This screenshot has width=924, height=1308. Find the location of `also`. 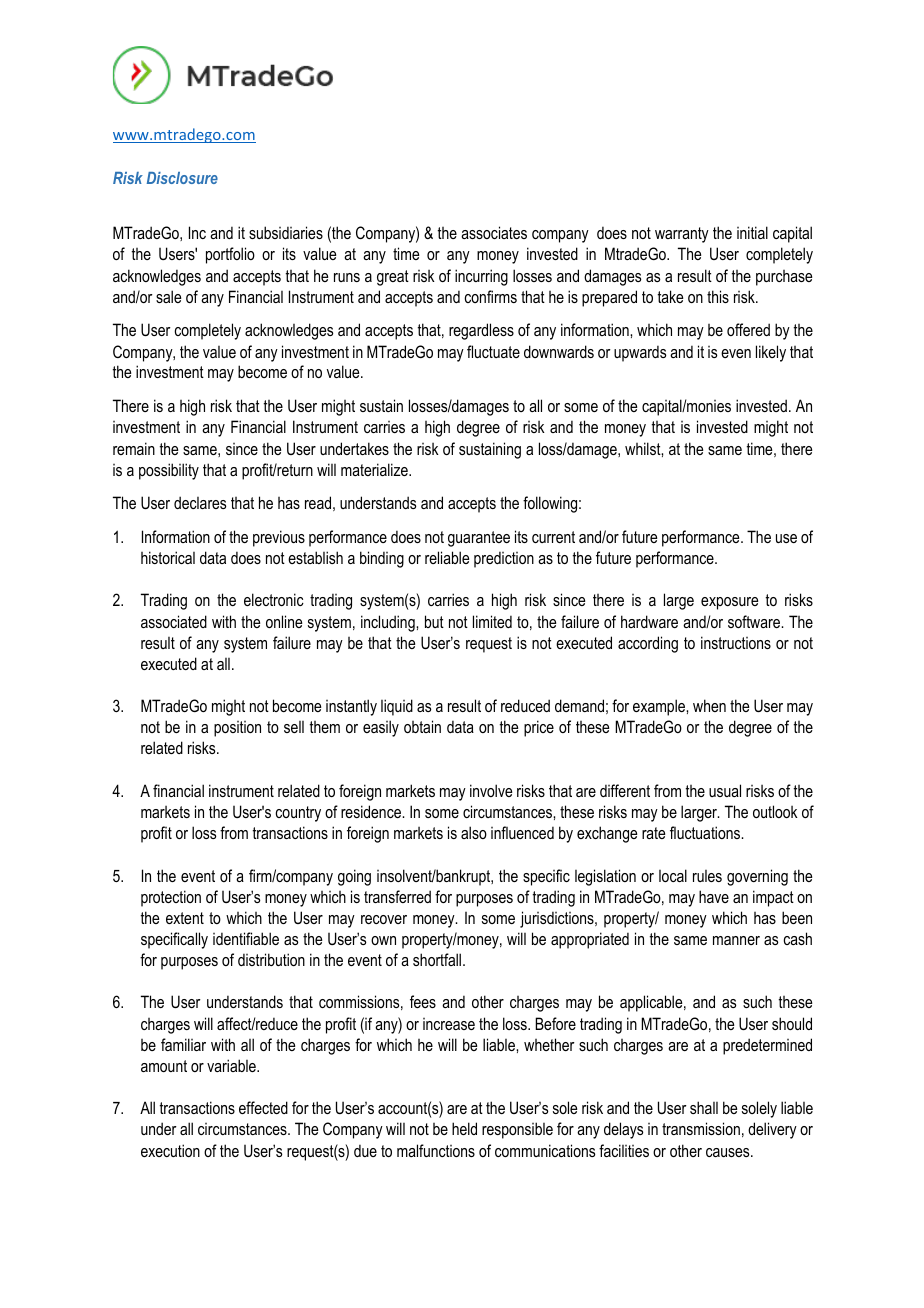

also is located at coordinates (474, 832).
